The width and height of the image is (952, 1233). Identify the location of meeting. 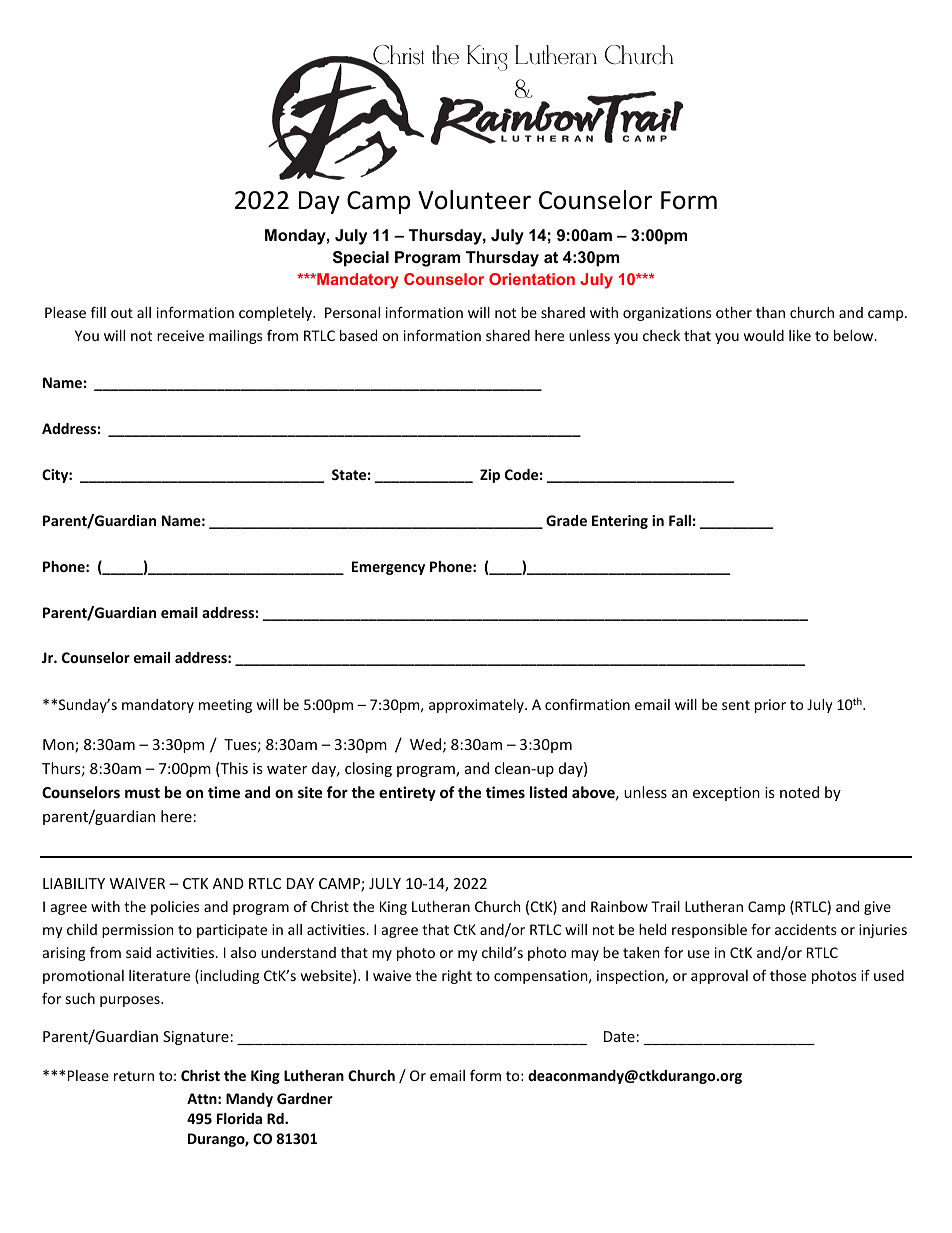
(225, 706).
